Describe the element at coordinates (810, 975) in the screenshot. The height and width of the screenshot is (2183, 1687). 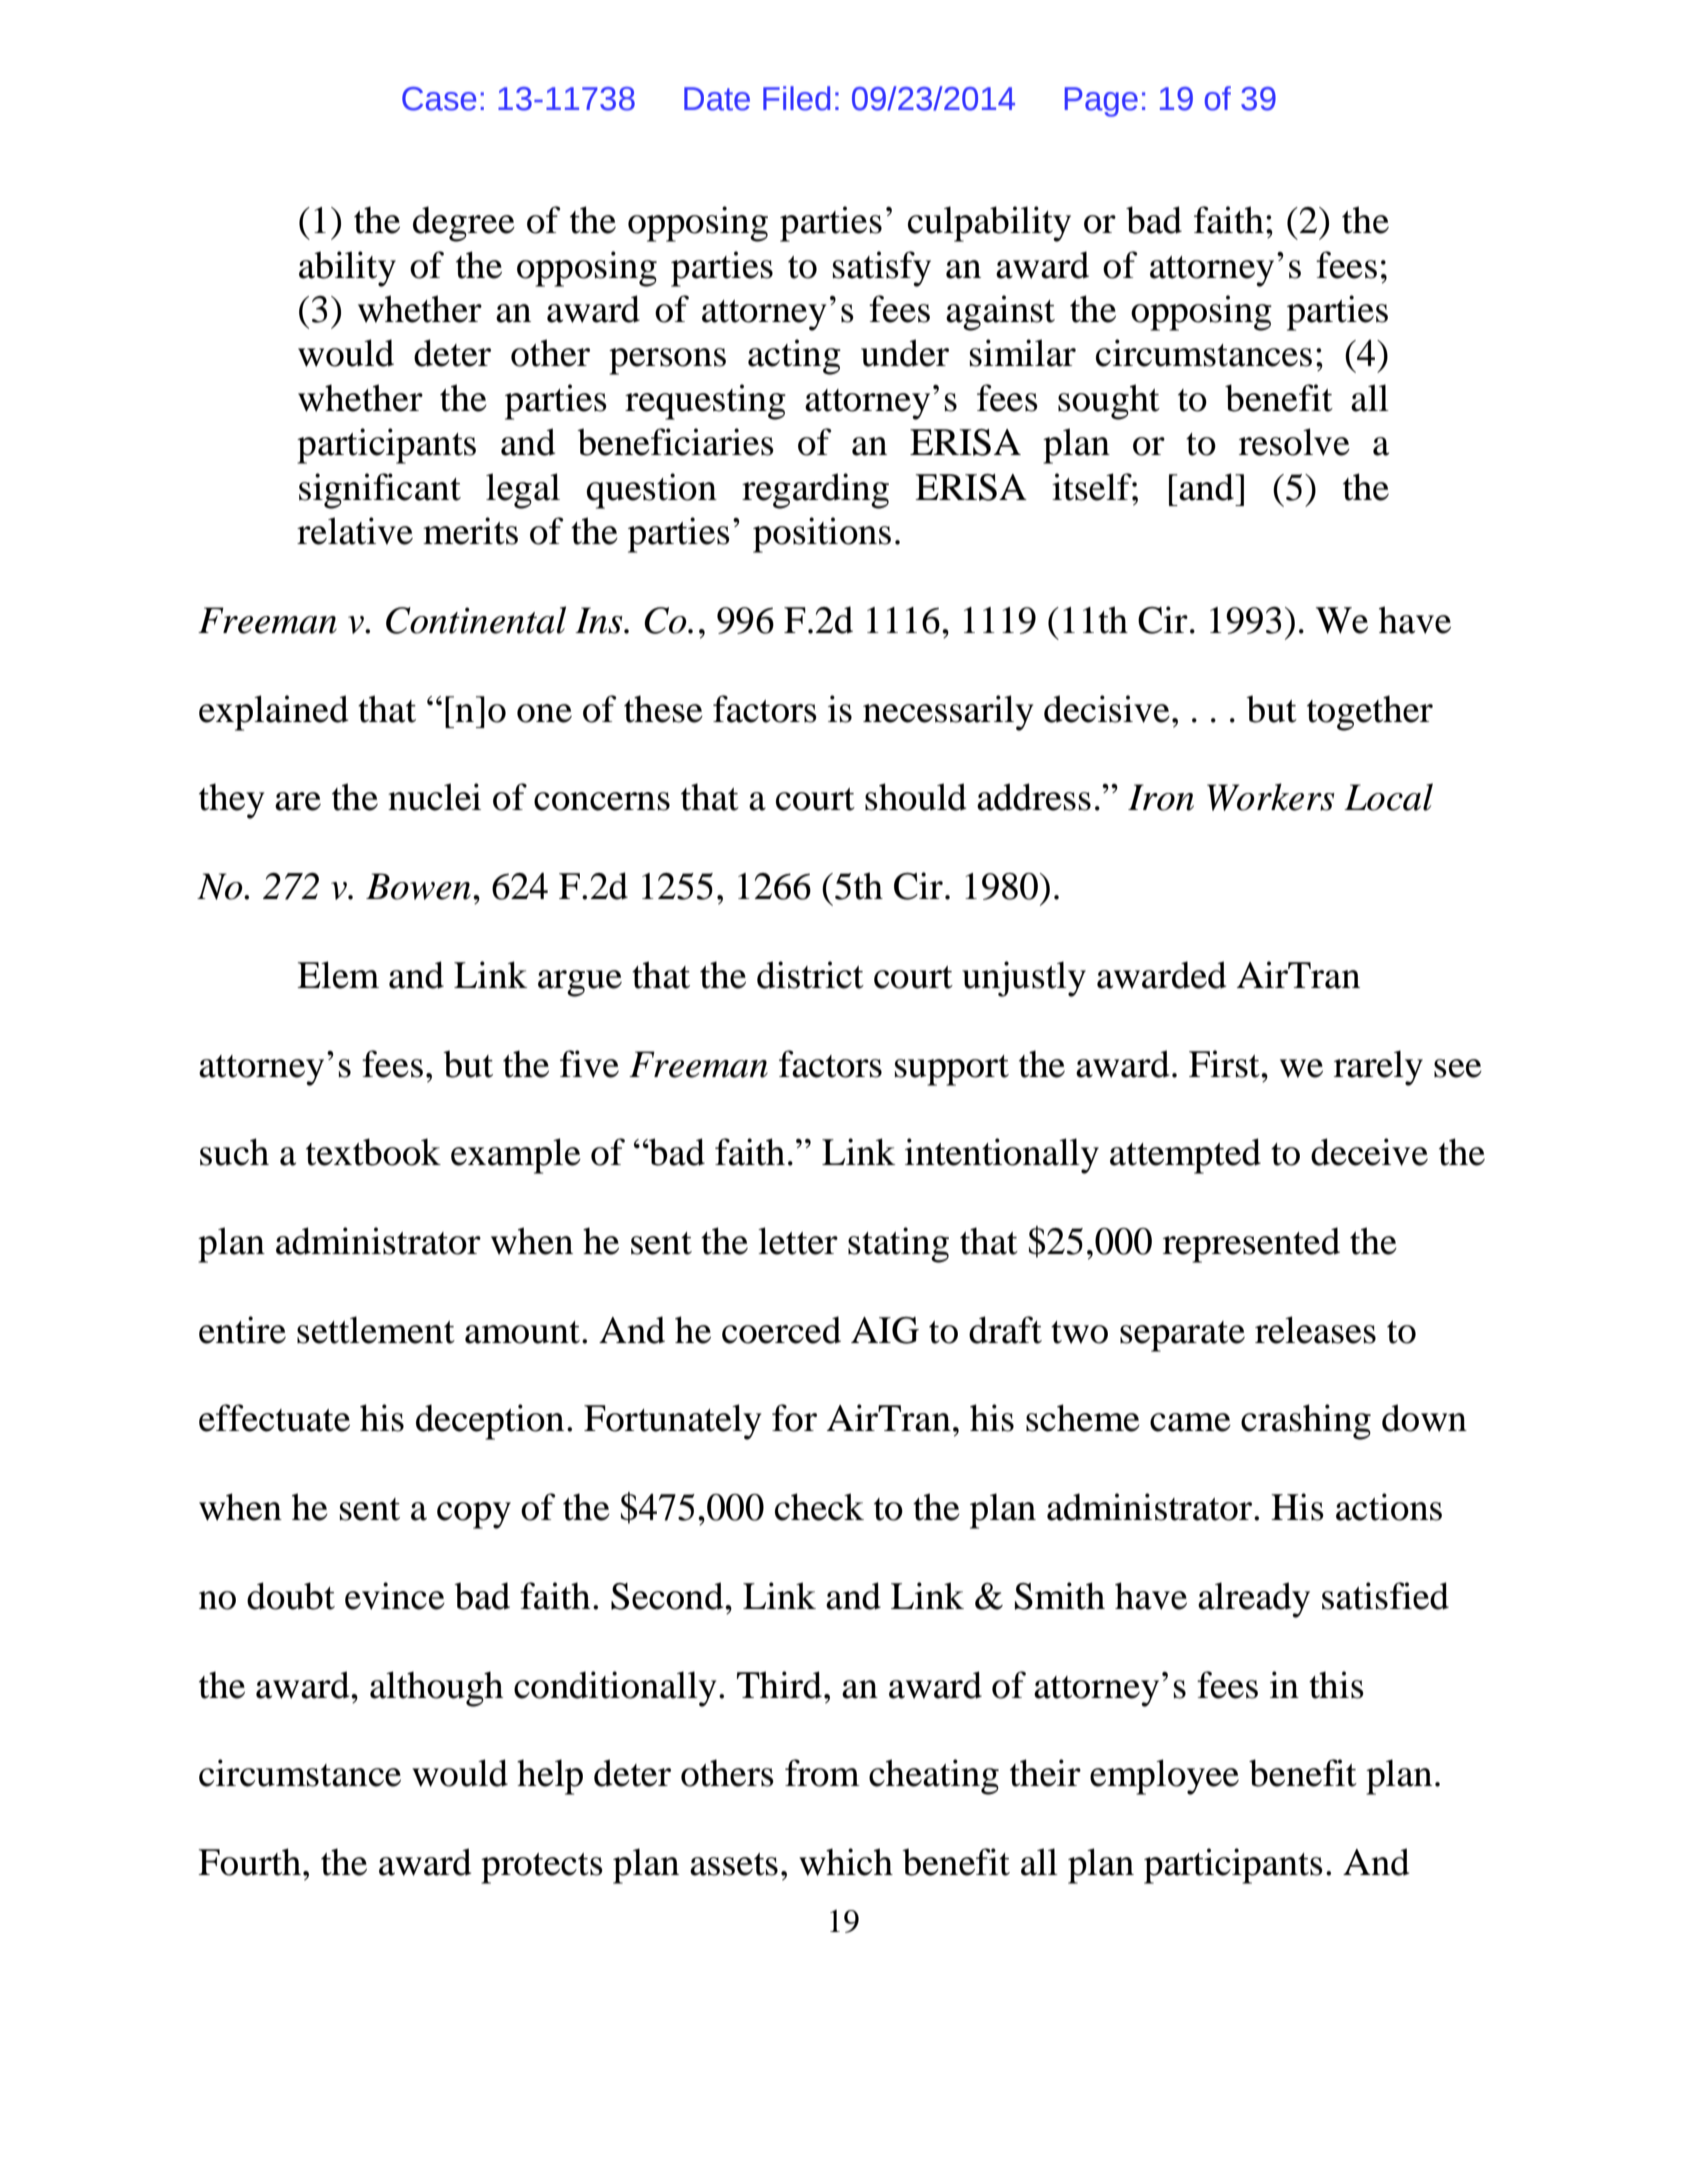
I see `district` at that location.
